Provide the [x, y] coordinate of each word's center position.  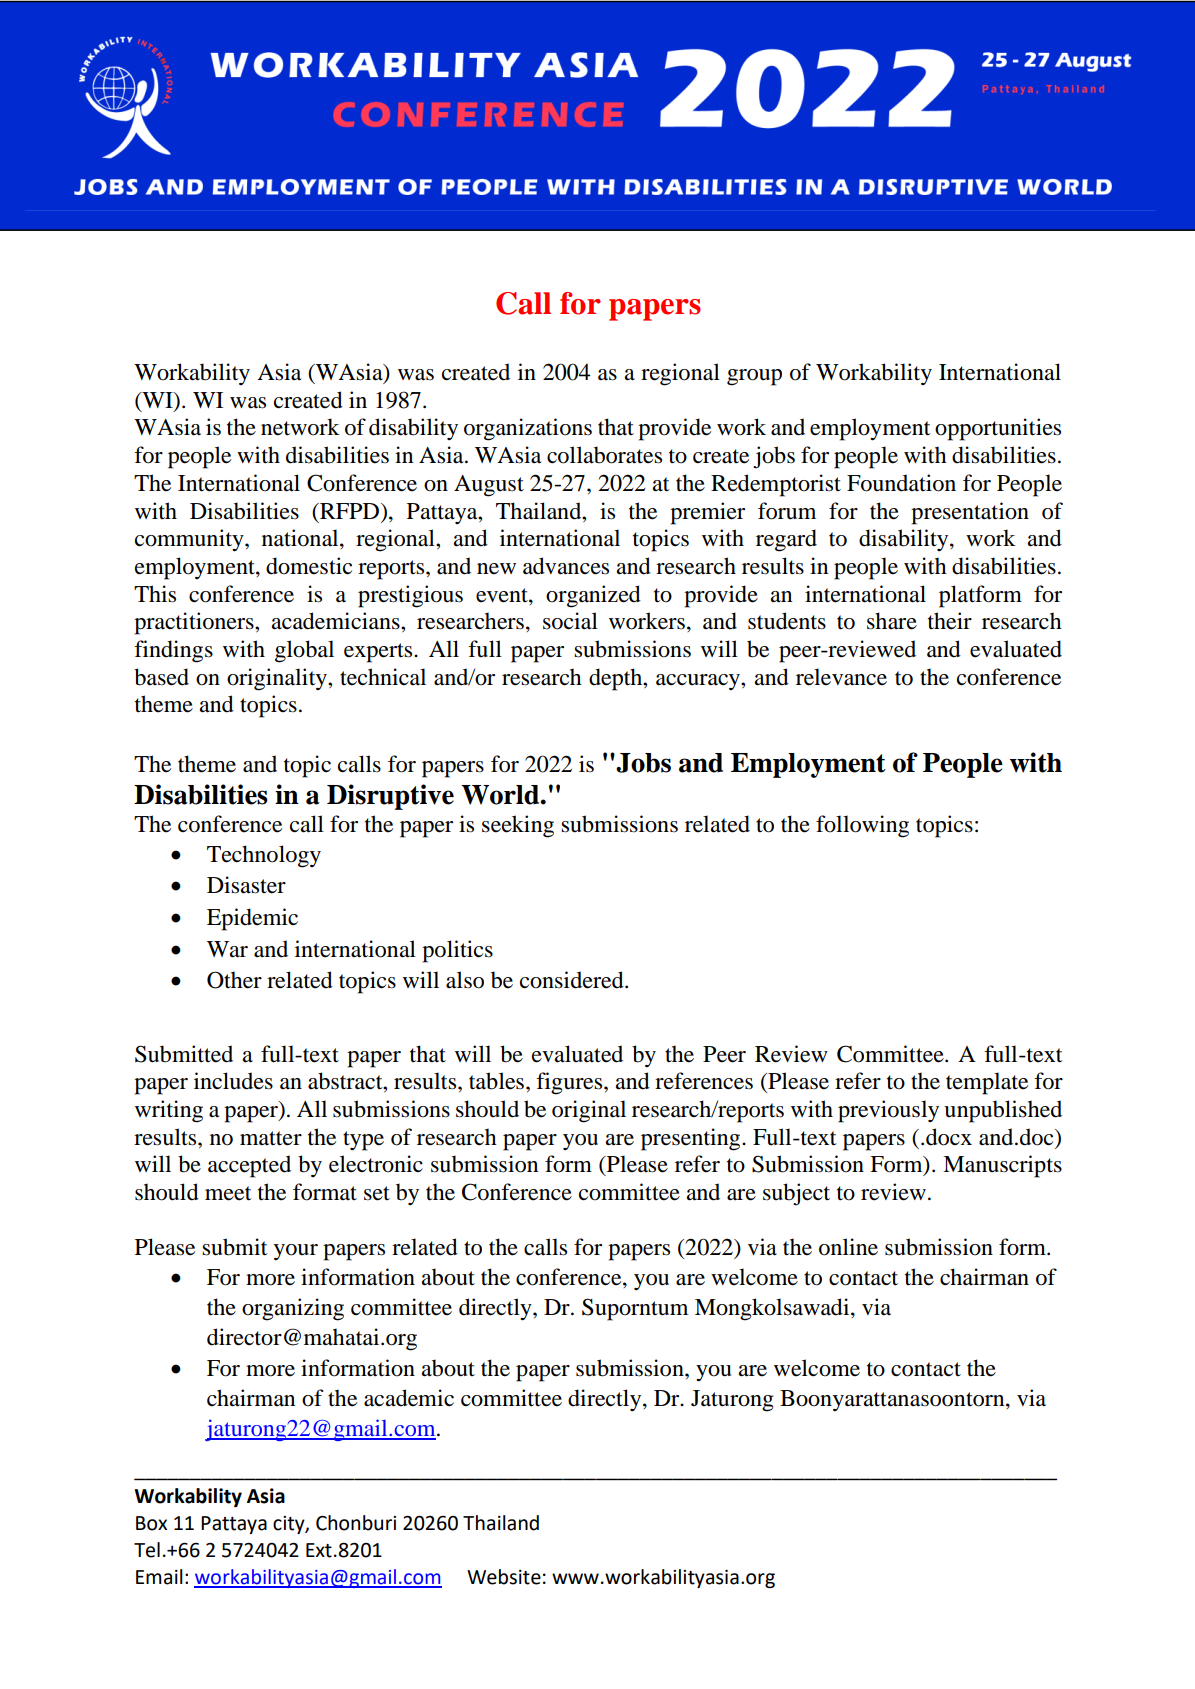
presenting [692, 1139]
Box [151, 1523]
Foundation [901, 483]
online [848, 1247]
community [190, 540]
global [304, 651]
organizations [528, 429]
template [987, 1083]
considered [573, 980]
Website [504, 1577]
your [296, 1252]
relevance [841, 677]
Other [234, 980]
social [570, 621]
